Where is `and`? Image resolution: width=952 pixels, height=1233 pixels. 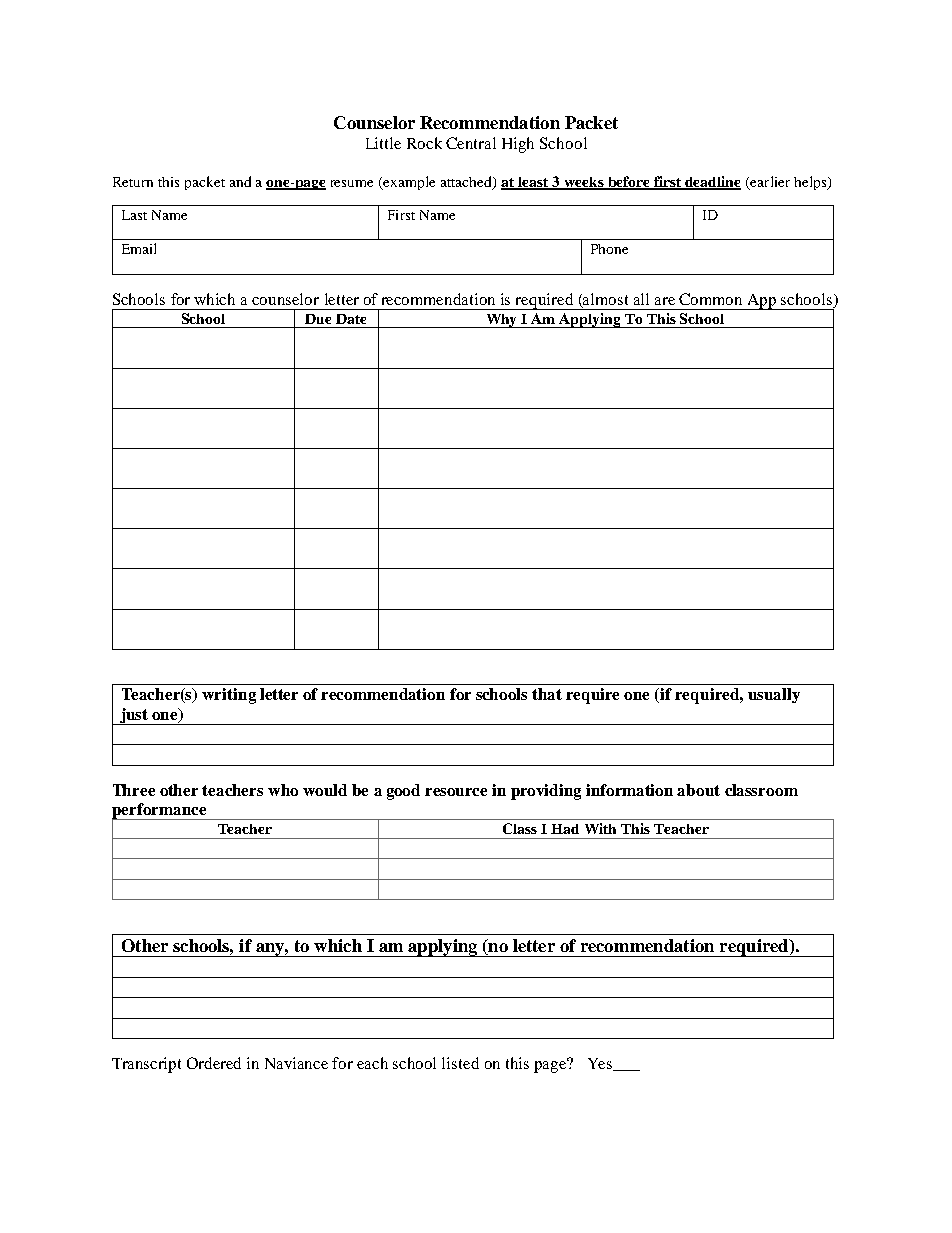
and is located at coordinates (240, 181).
